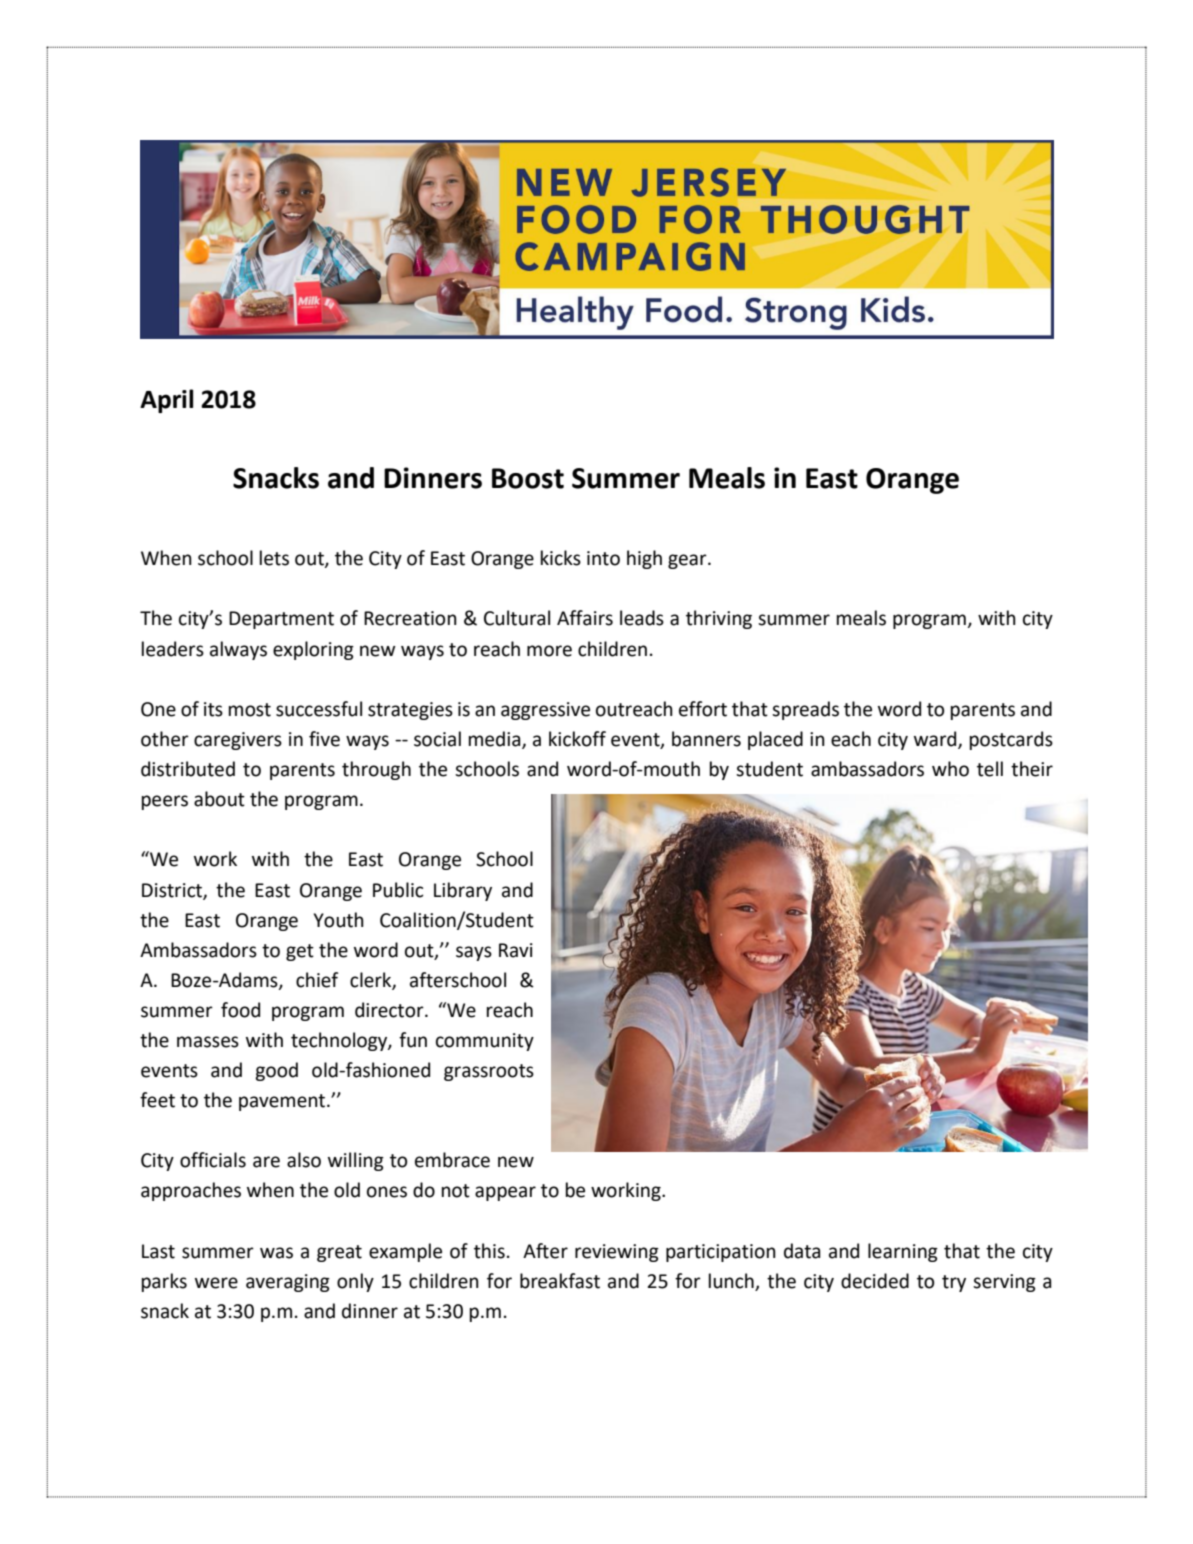  Describe the element at coordinates (463, 891) in the document. I see `Library` at that location.
